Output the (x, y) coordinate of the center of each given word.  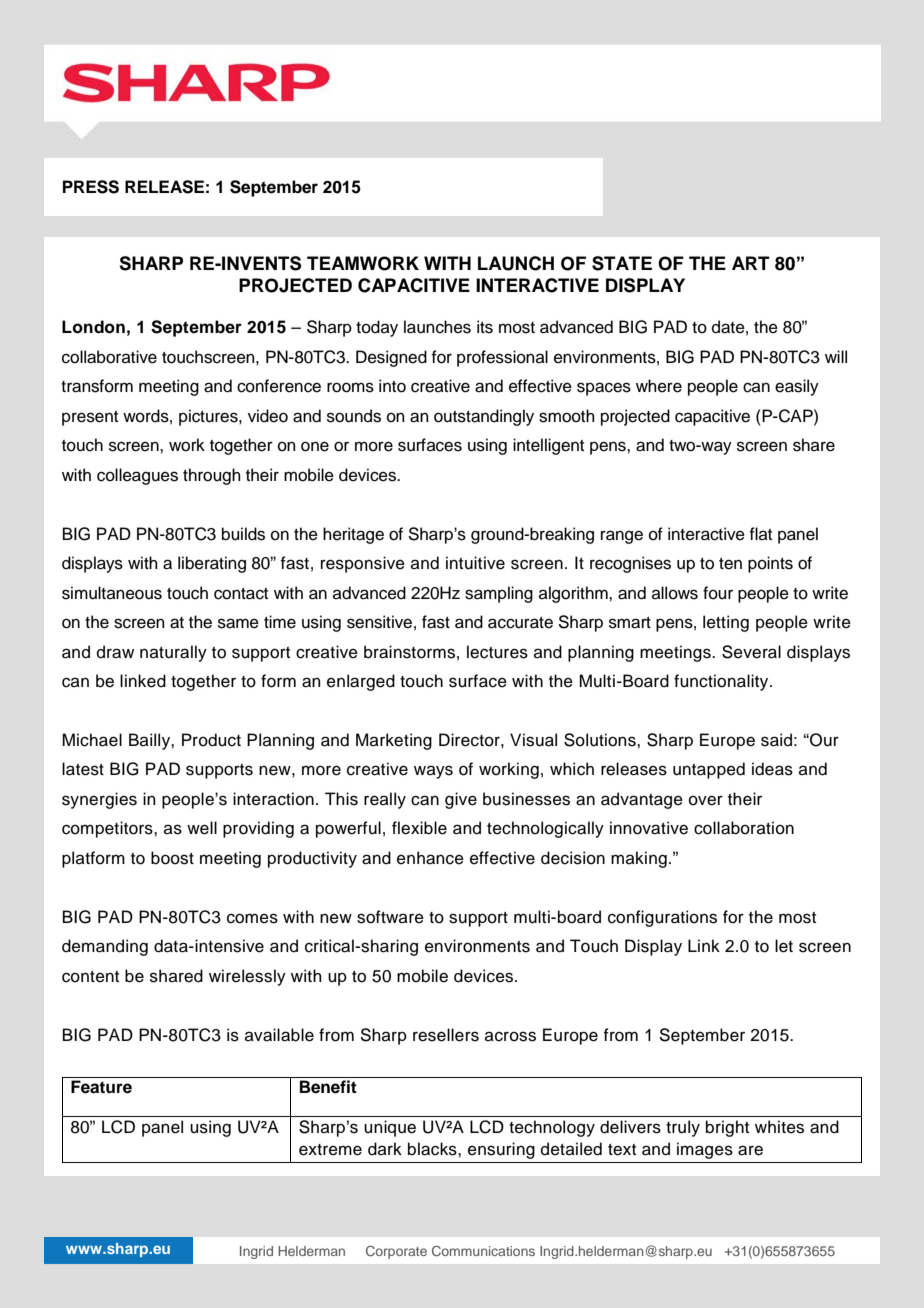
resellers (446, 1035)
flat (760, 533)
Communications (483, 1250)
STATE (622, 263)
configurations (662, 918)
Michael (92, 740)
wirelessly (247, 977)
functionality (722, 682)
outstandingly (484, 417)
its (485, 327)
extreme (330, 1150)
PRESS (91, 187)
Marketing (394, 741)
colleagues (137, 476)
